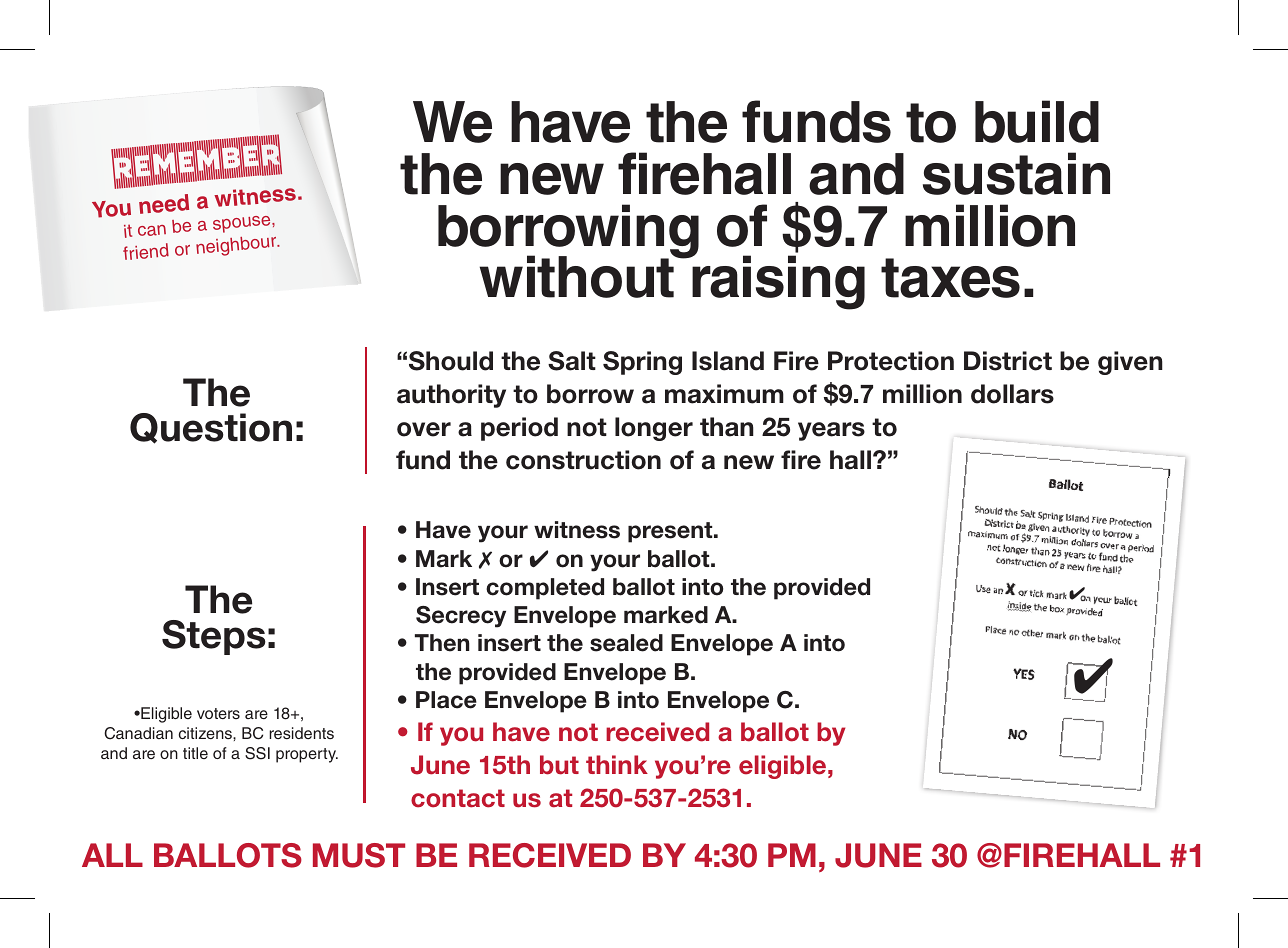  What do you see at coordinates (617, 764) in the page?
I see `think` at bounding box center [617, 764].
